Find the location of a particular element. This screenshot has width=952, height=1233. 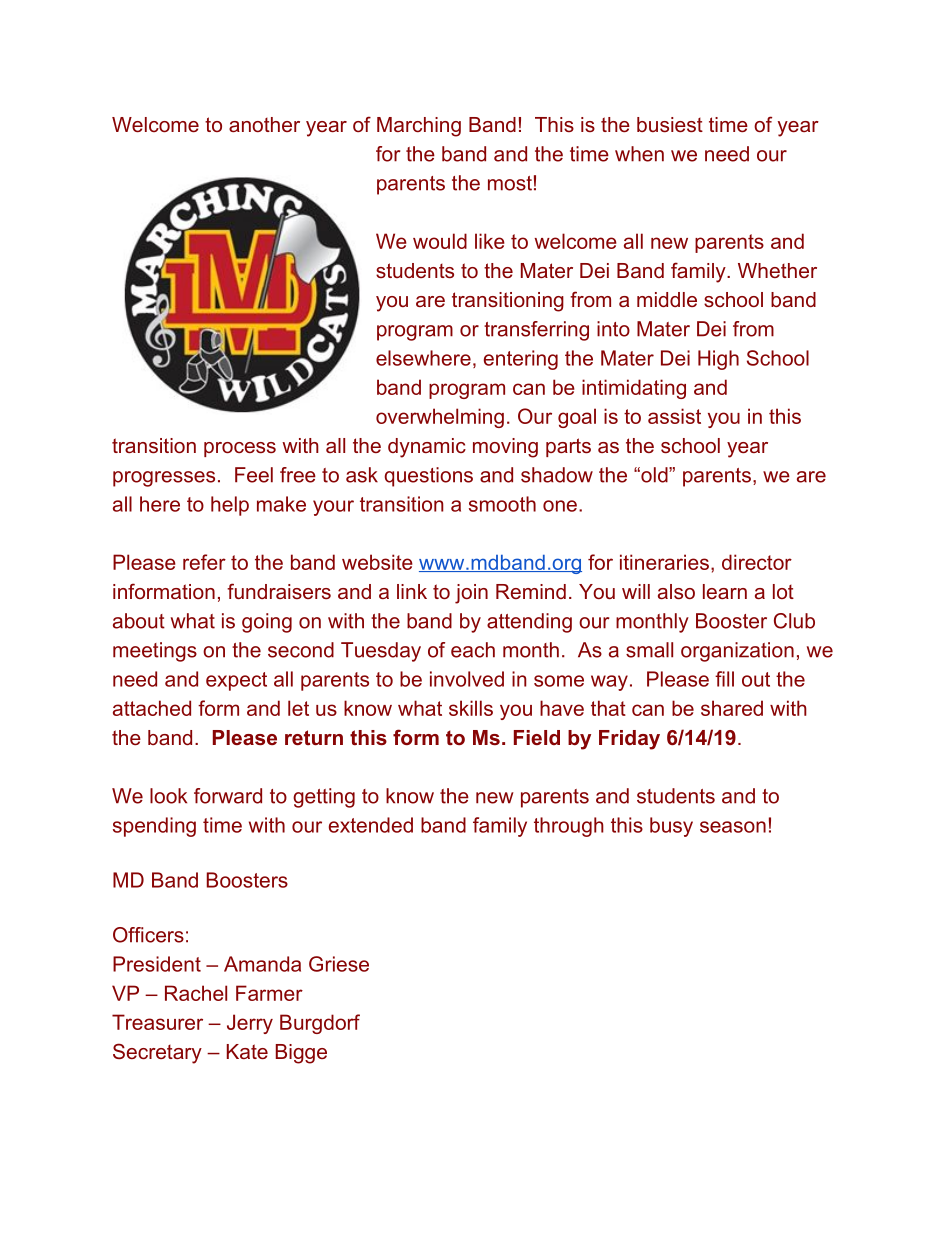

busiest is located at coordinates (670, 124).
